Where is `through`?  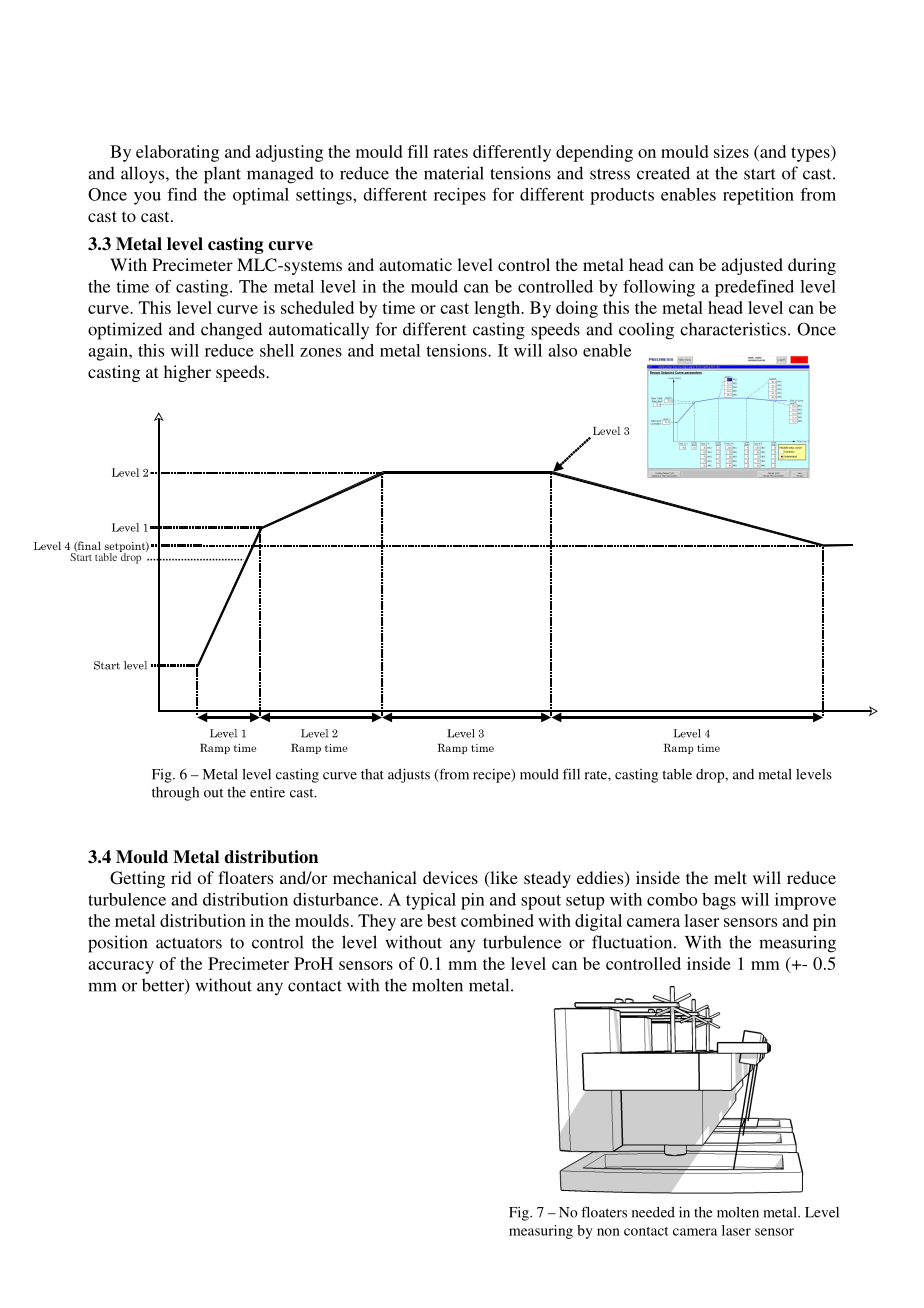 through is located at coordinates (175, 794).
